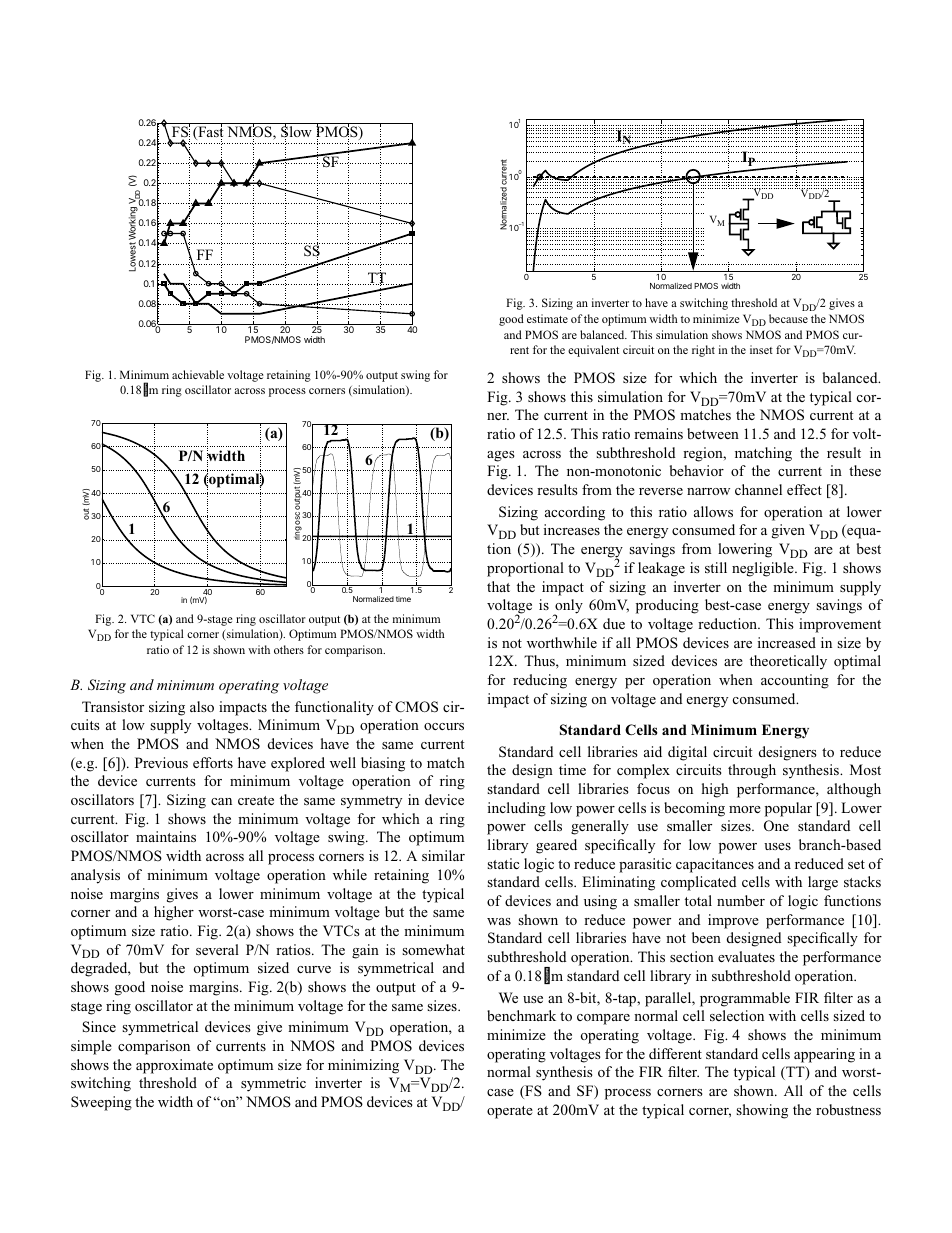  What do you see at coordinates (547, 318) in the screenshot?
I see `estimate` at bounding box center [547, 318].
